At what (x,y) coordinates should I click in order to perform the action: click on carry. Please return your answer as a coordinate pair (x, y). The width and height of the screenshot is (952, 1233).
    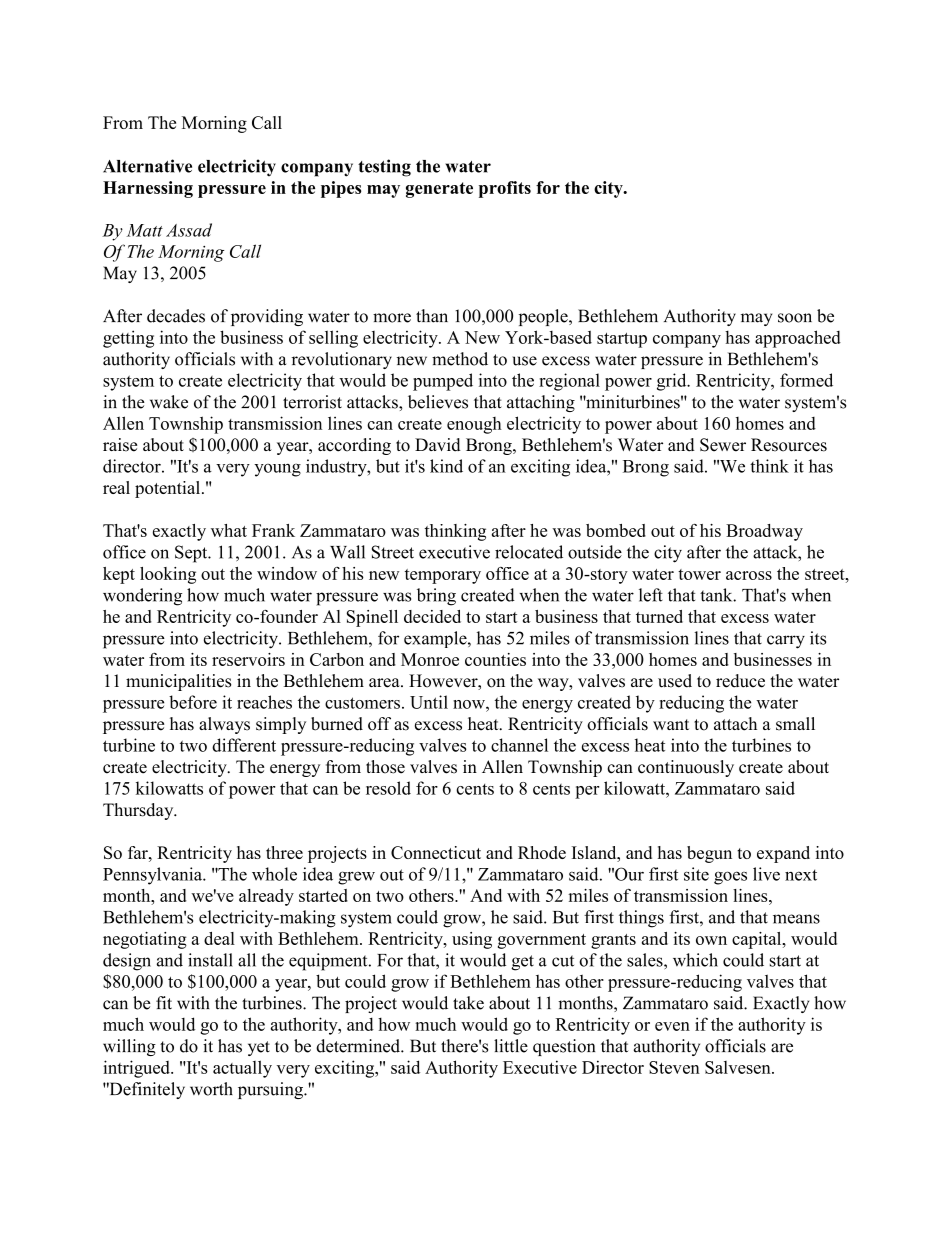
    Looking at the image, I should click on (786, 642).
